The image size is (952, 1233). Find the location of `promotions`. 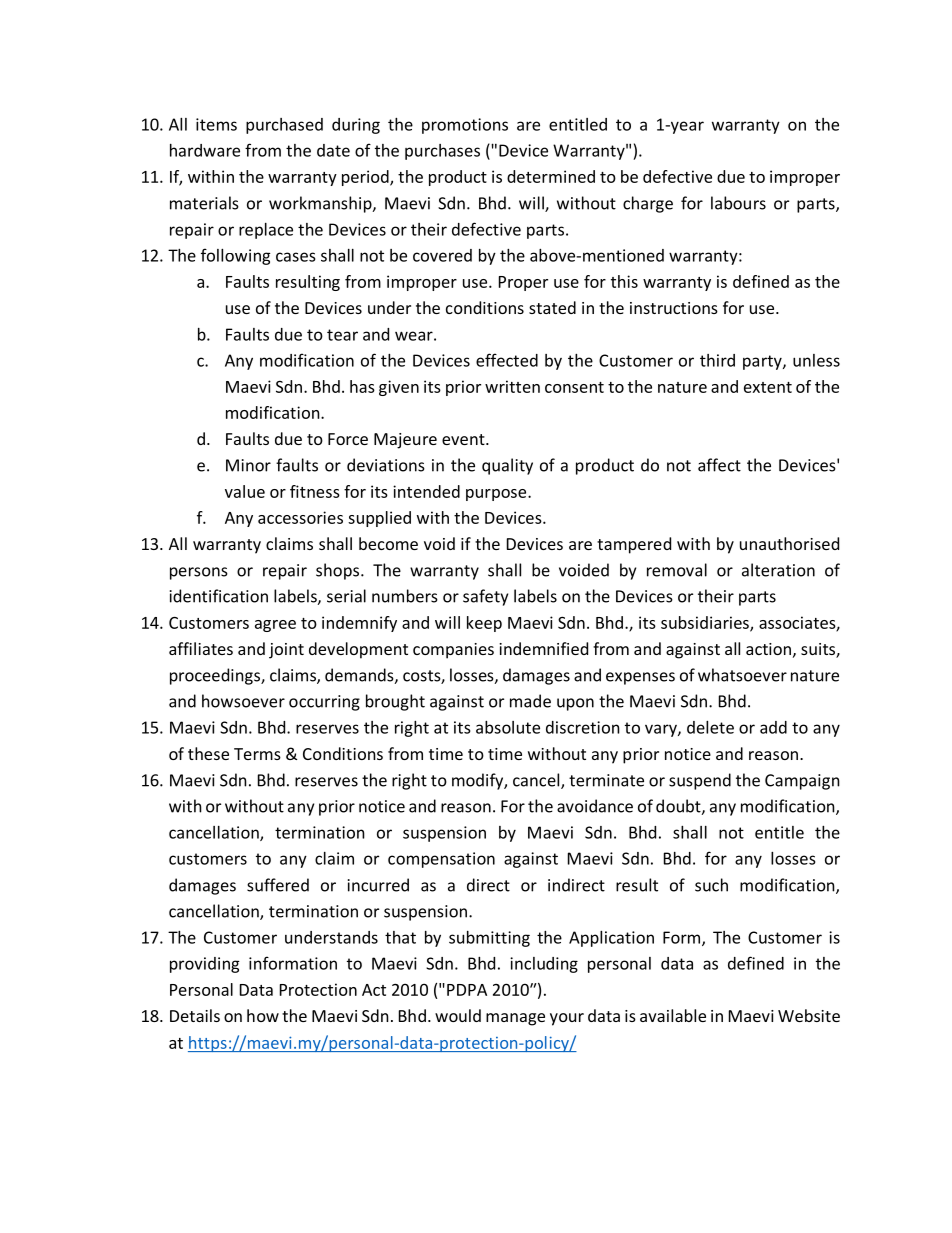

promotions is located at coordinates (465, 126).
